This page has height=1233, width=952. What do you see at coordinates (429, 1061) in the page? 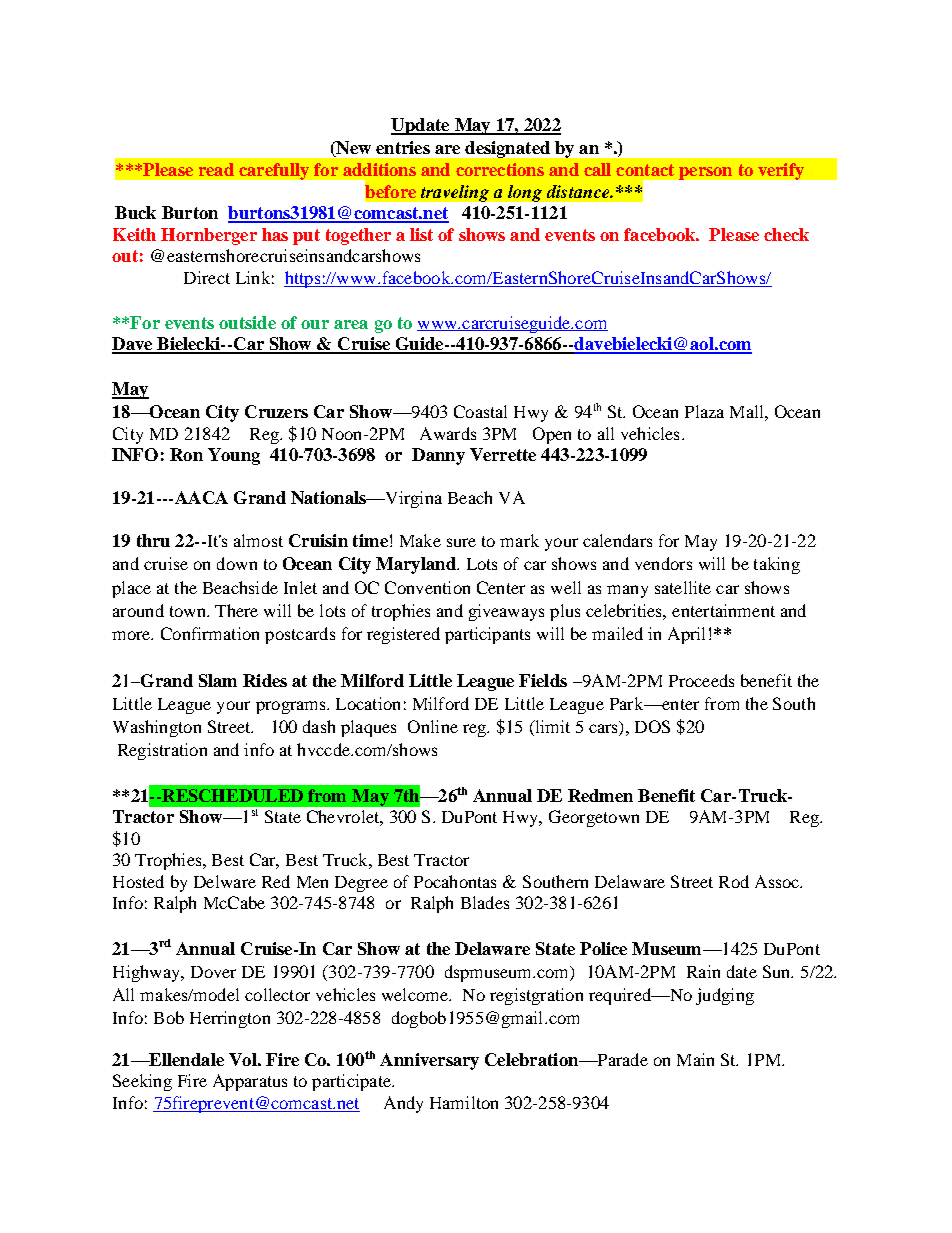
I see `Anniversary` at bounding box center [429, 1061].
